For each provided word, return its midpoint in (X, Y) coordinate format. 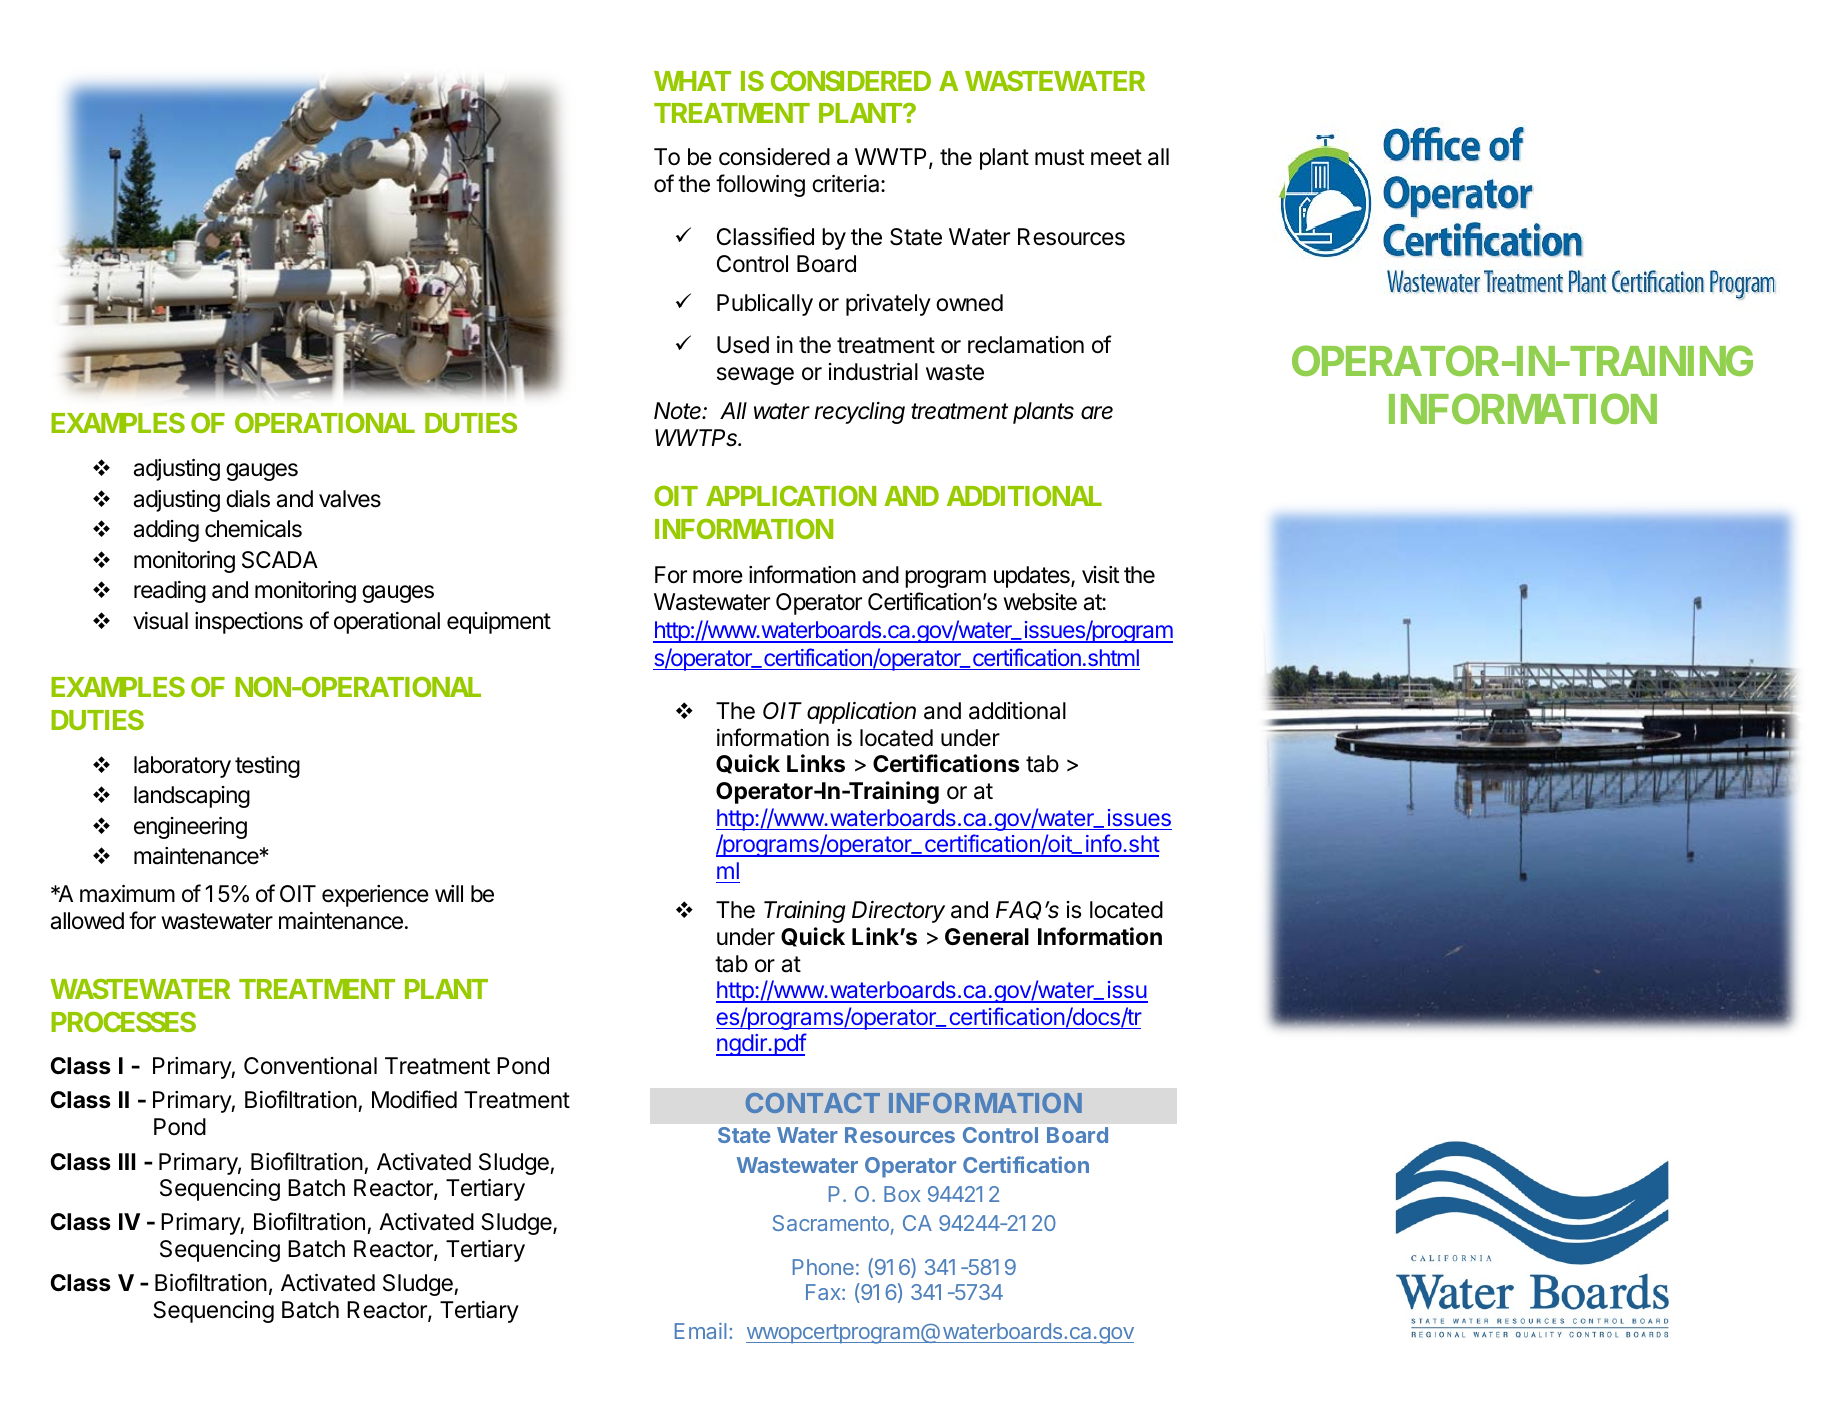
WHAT (692, 81)
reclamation (1026, 345)
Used (743, 345)
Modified (414, 1099)
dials (248, 499)
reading (170, 592)
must (1060, 157)
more (718, 577)
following (760, 185)
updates (1033, 577)
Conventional (310, 1066)
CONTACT (813, 1103)
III (127, 1161)
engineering (190, 828)
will (449, 893)
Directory (898, 912)
